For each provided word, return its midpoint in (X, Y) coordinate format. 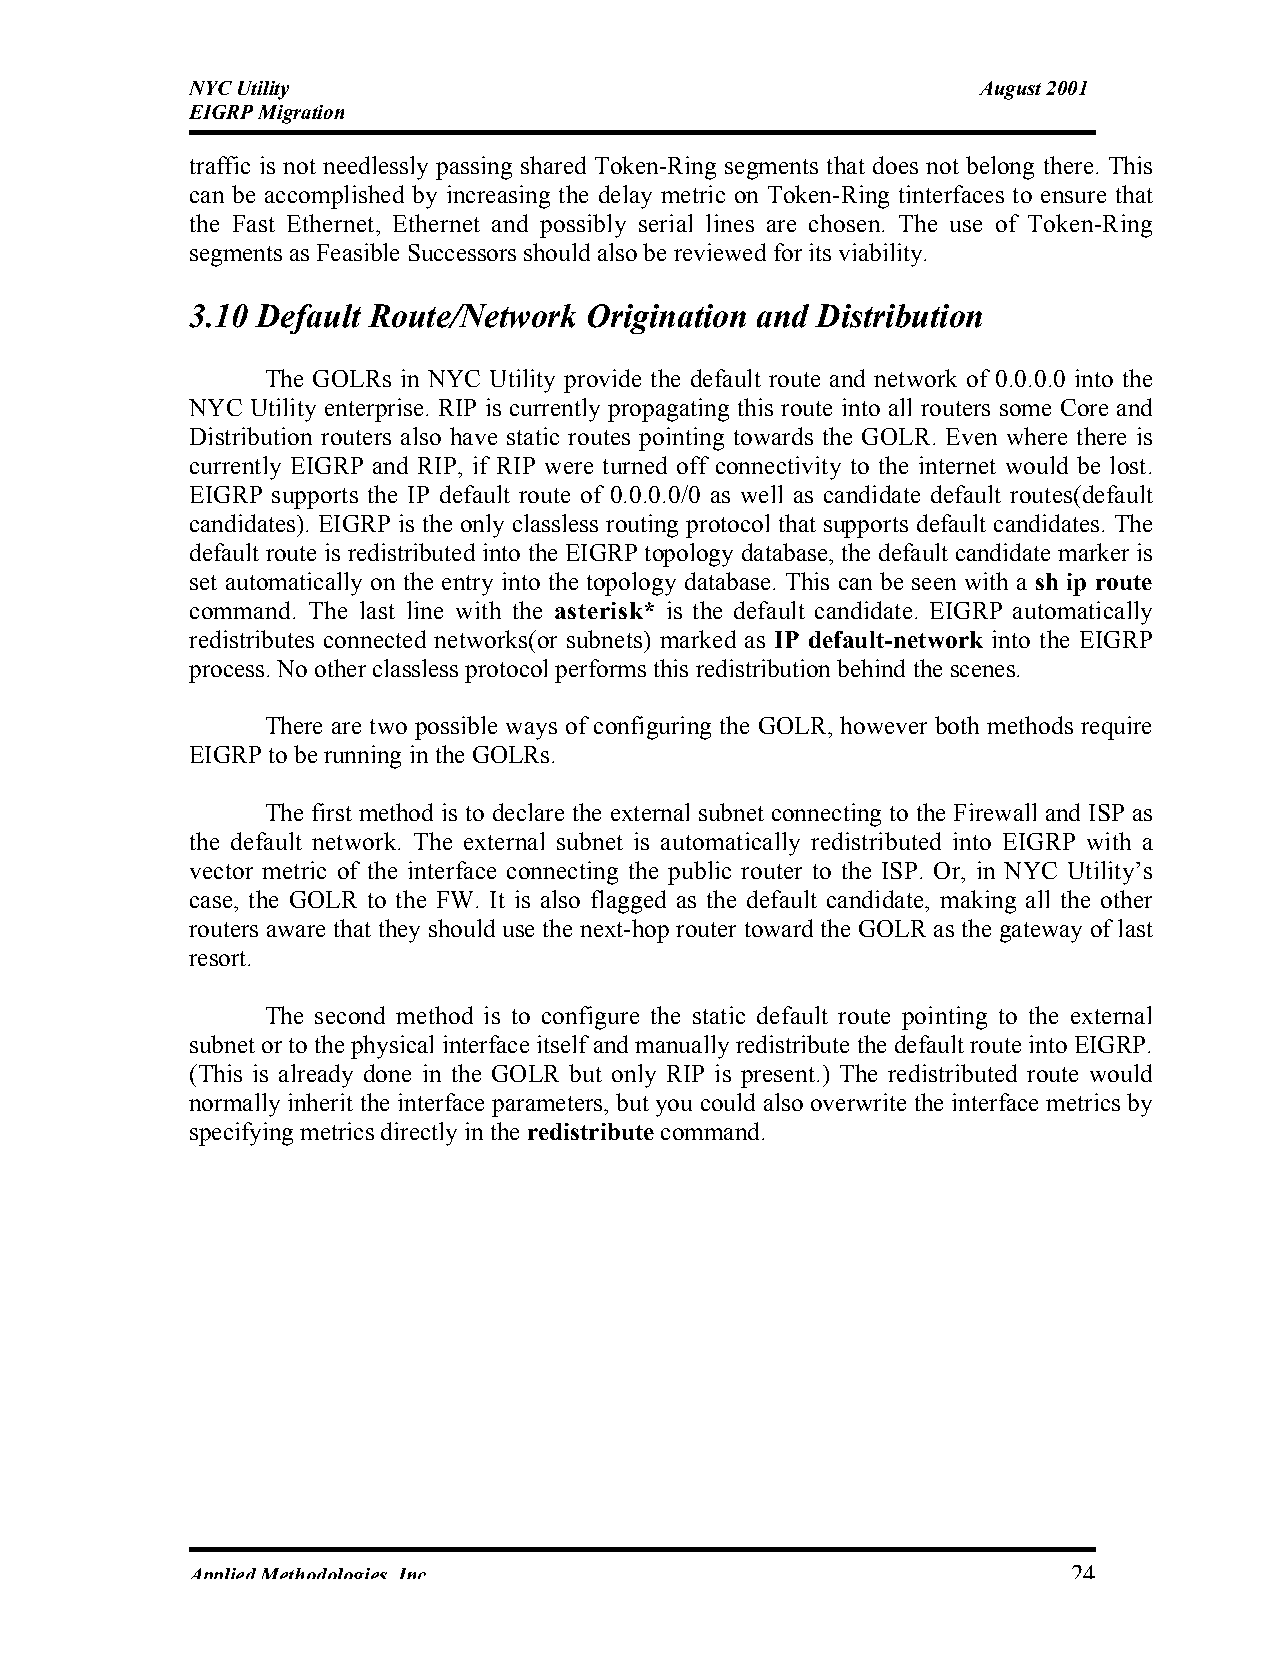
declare (528, 812)
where (1037, 436)
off (693, 465)
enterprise (374, 410)
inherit (320, 1102)
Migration (301, 114)
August (1010, 90)
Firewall (995, 812)
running (362, 757)
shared (553, 165)
